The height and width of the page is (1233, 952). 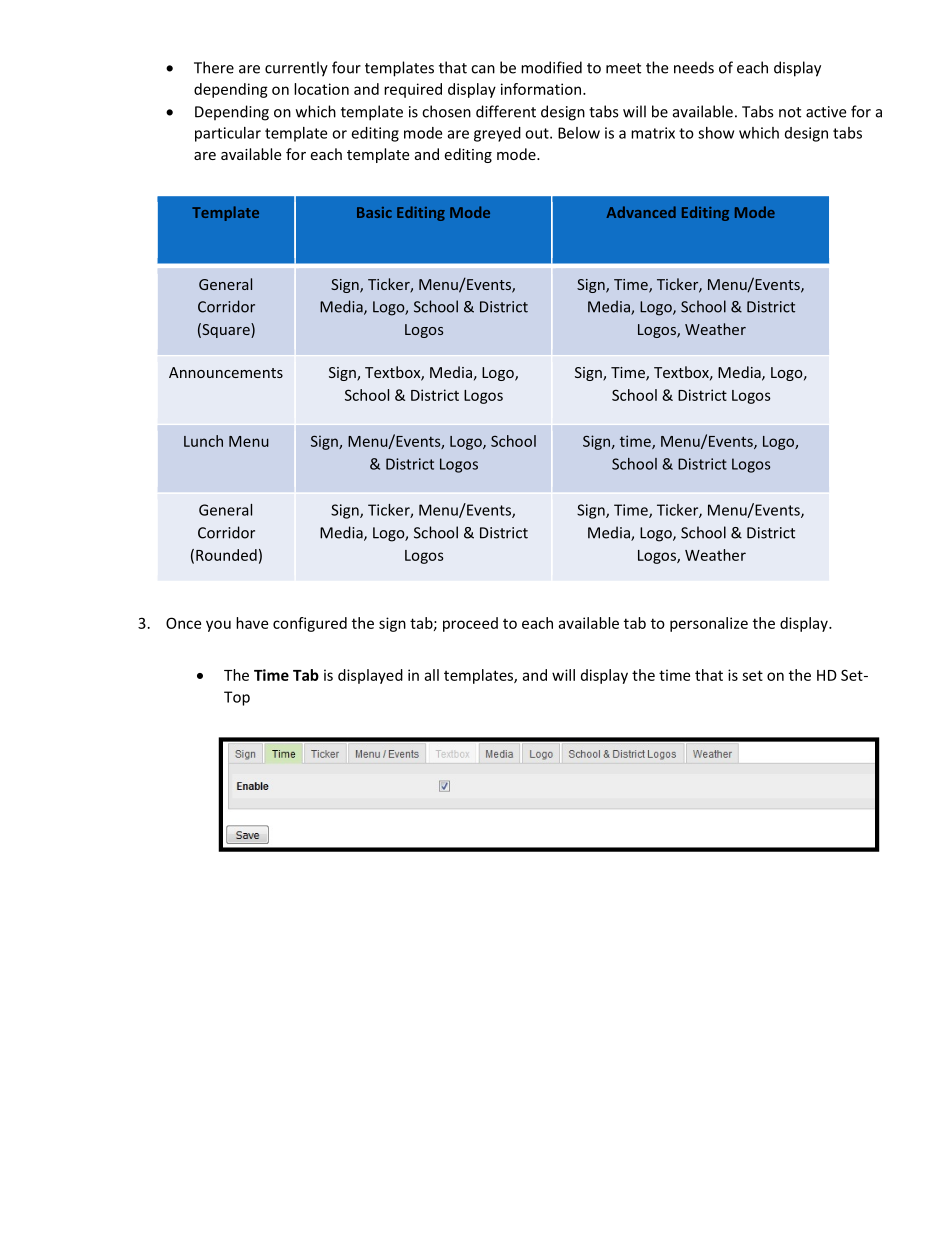 I want to click on have, so click(x=252, y=623).
